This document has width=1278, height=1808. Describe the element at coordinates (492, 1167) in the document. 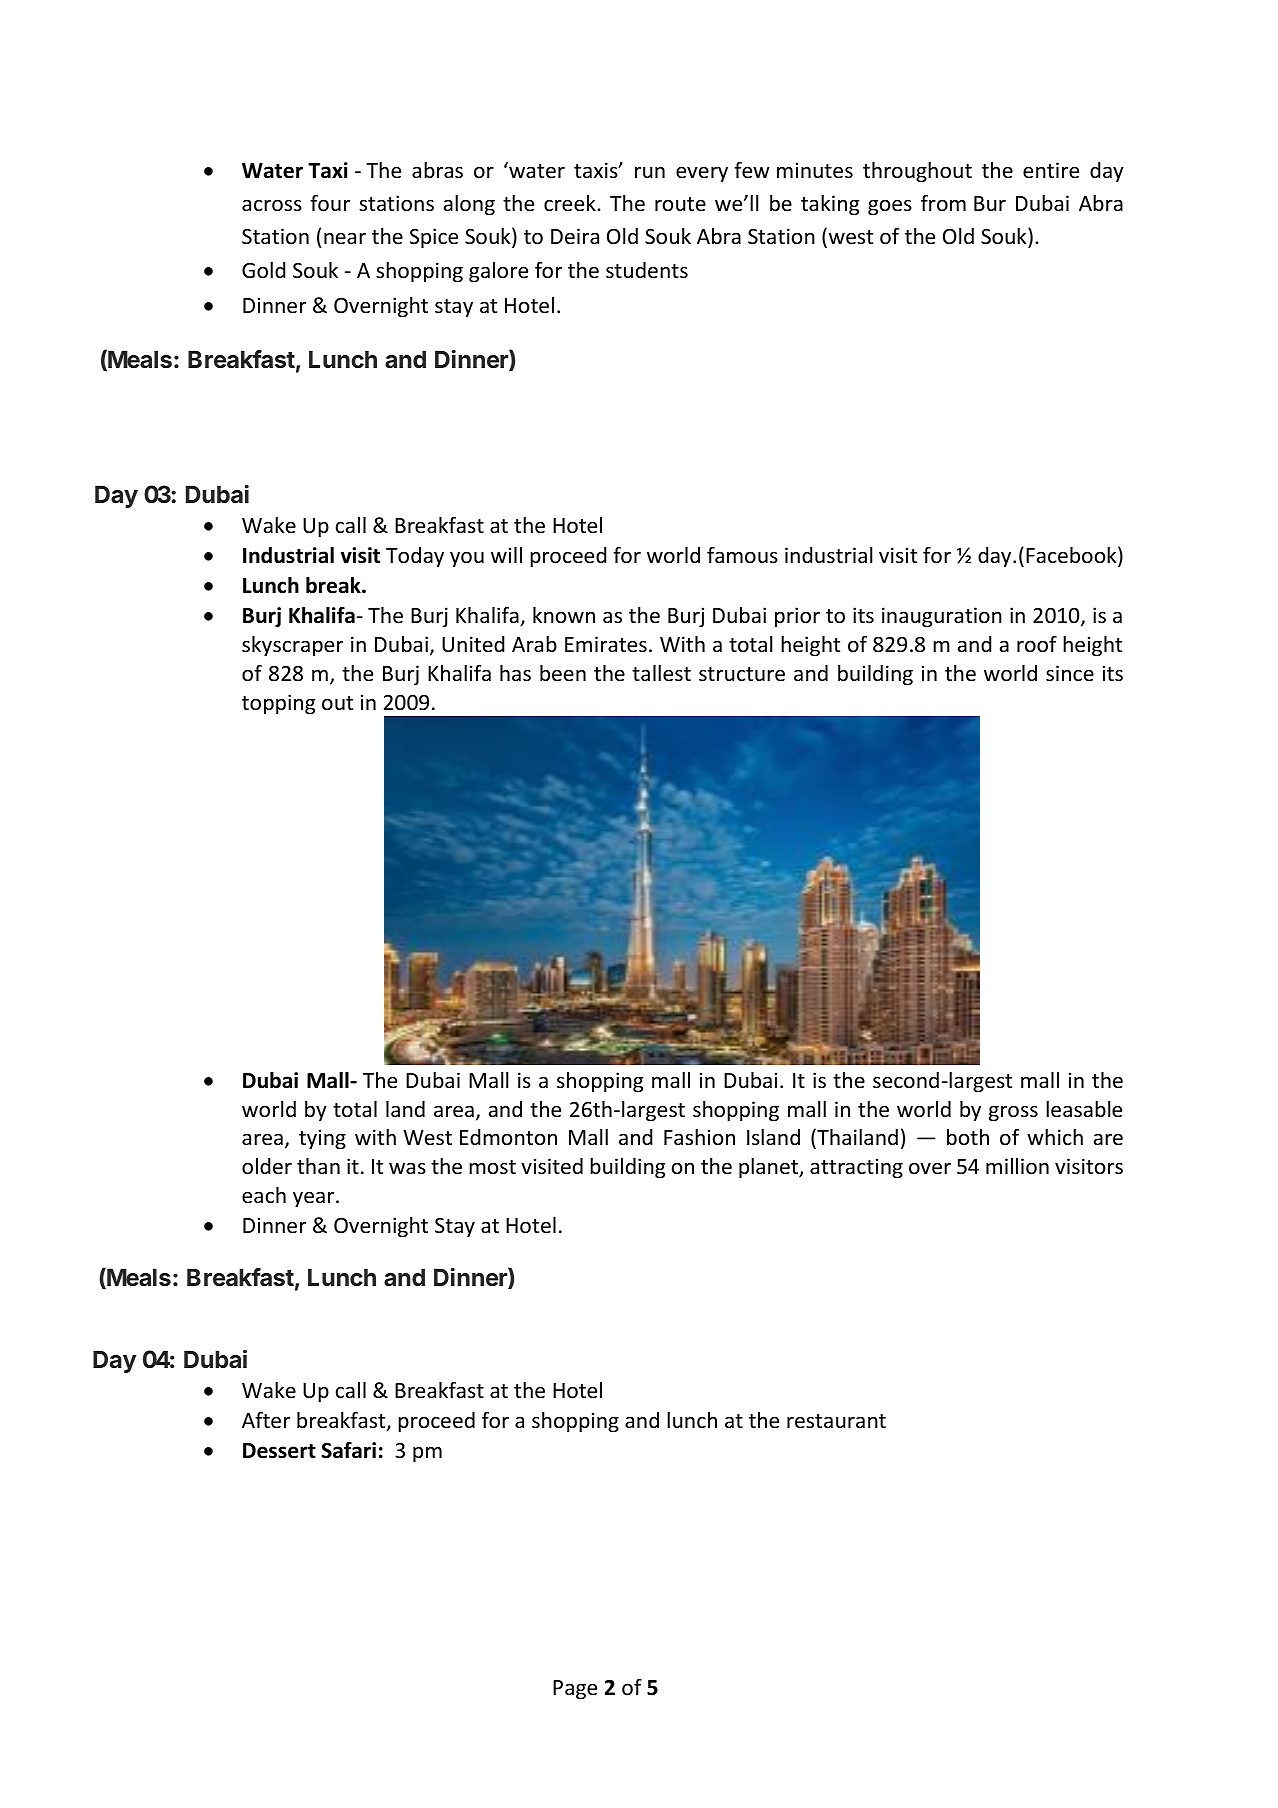

I see `most` at that location.
